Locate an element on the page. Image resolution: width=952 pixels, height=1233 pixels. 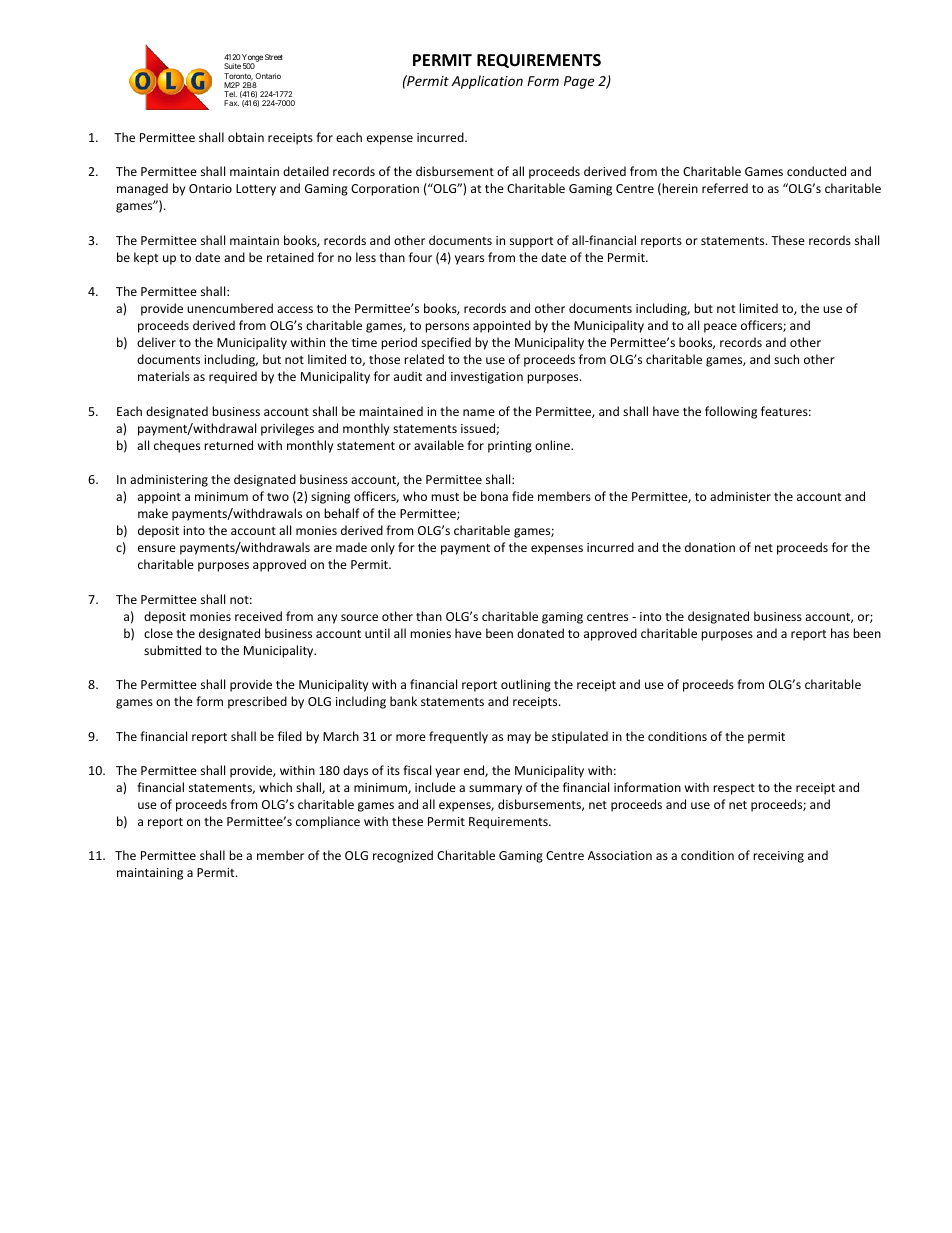
conducted is located at coordinates (816, 171).
